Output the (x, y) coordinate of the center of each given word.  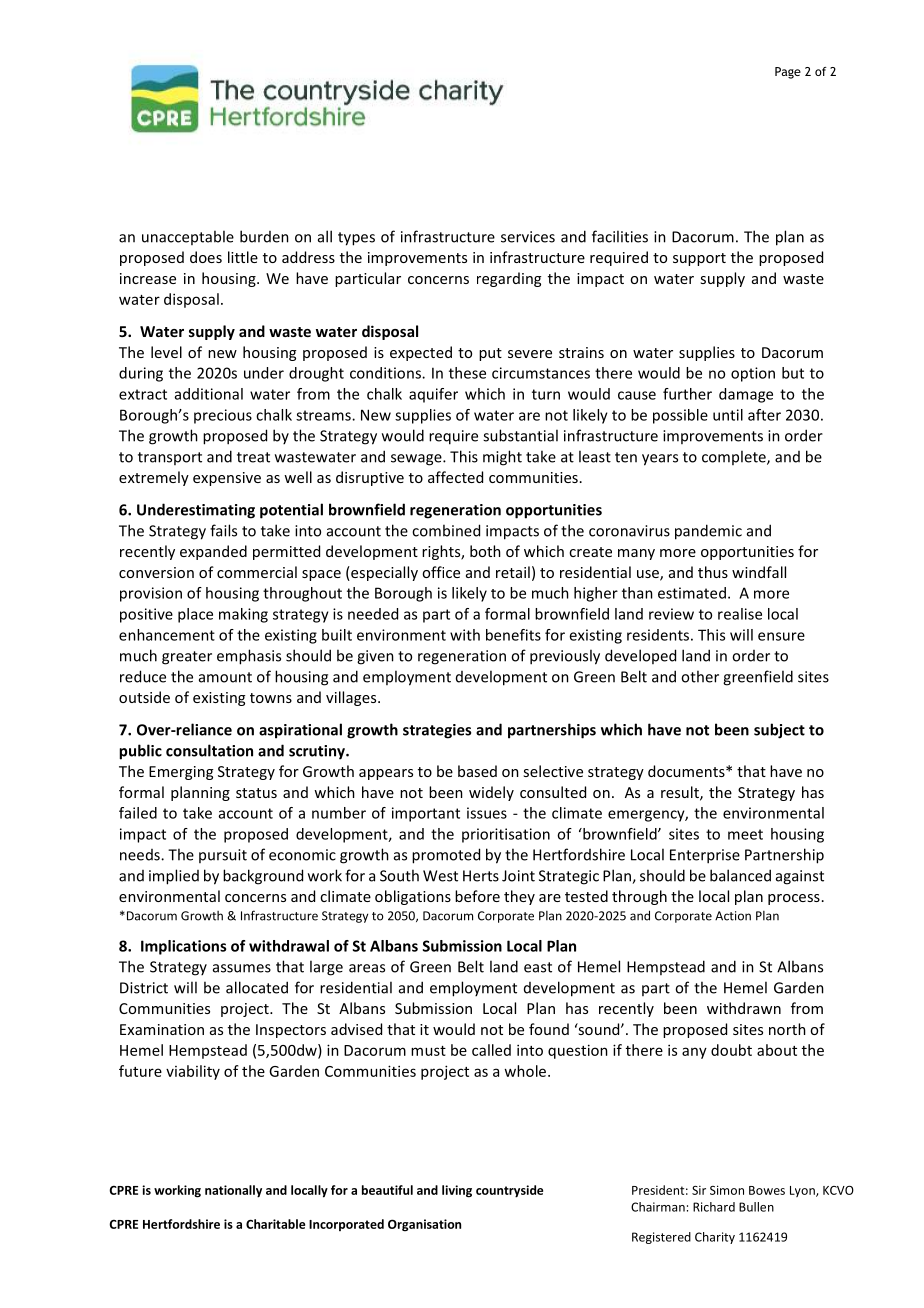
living (457, 1191)
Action (733, 916)
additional (209, 394)
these (467, 373)
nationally (233, 1191)
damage (746, 395)
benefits (513, 635)
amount (225, 677)
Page (788, 73)
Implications (183, 947)
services (528, 237)
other (700, 676)
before (477, 896)
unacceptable (188, 237)
